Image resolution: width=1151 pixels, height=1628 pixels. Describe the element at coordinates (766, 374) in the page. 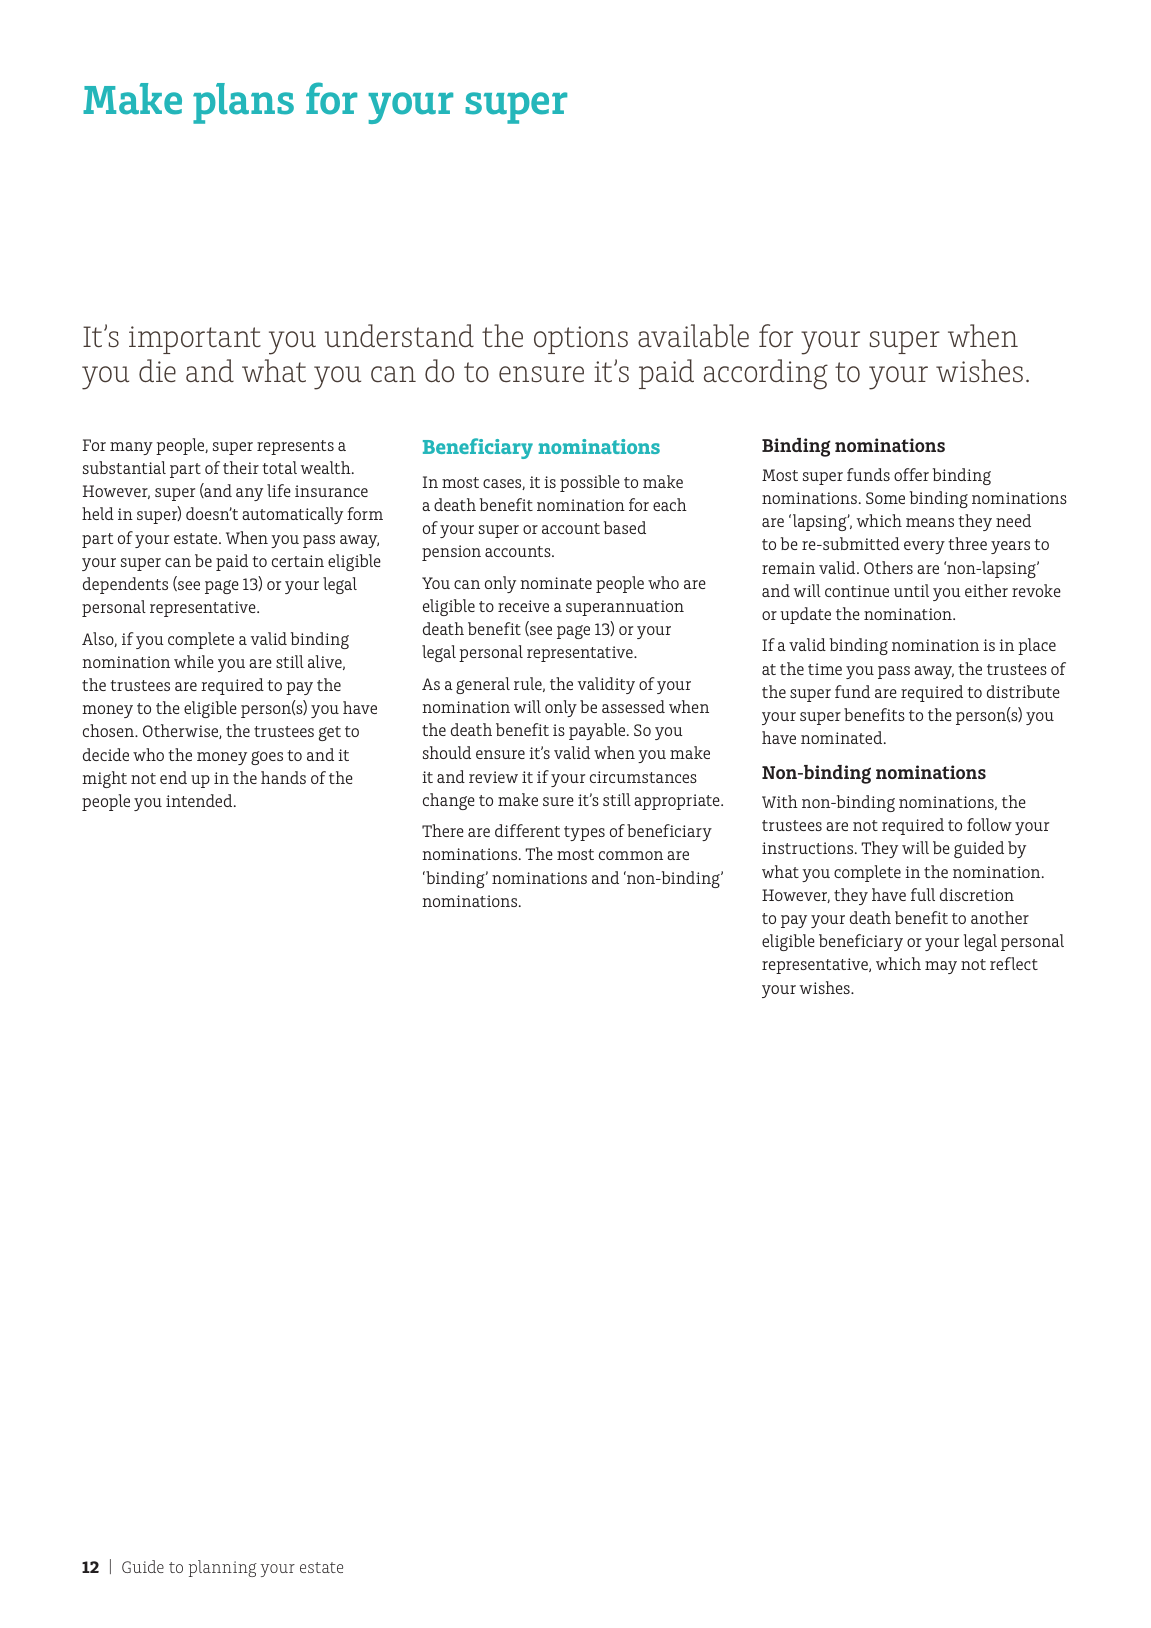

I see `according` at that location.
